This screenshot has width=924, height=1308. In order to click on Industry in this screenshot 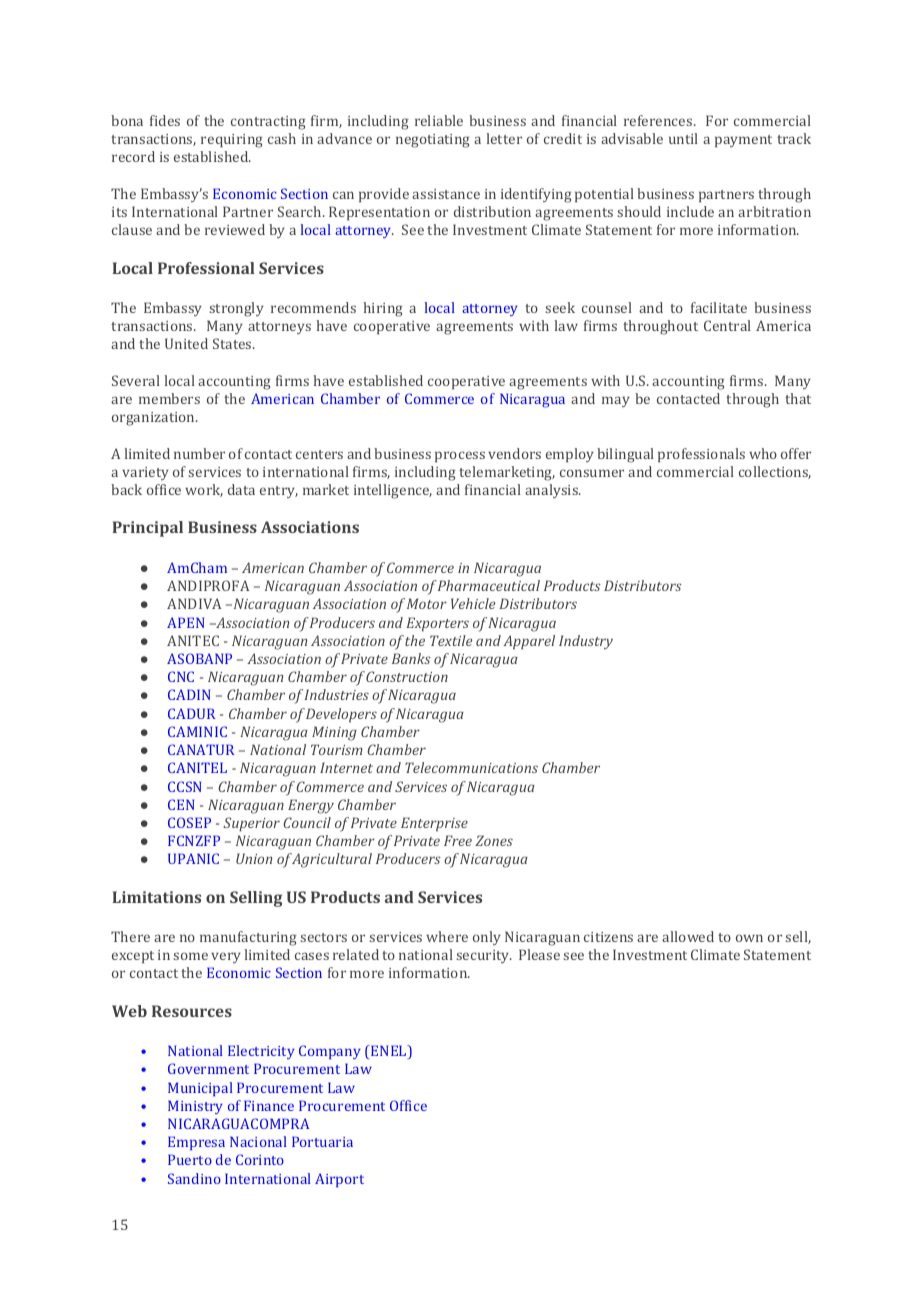, I will do `click(586, 642)`.
